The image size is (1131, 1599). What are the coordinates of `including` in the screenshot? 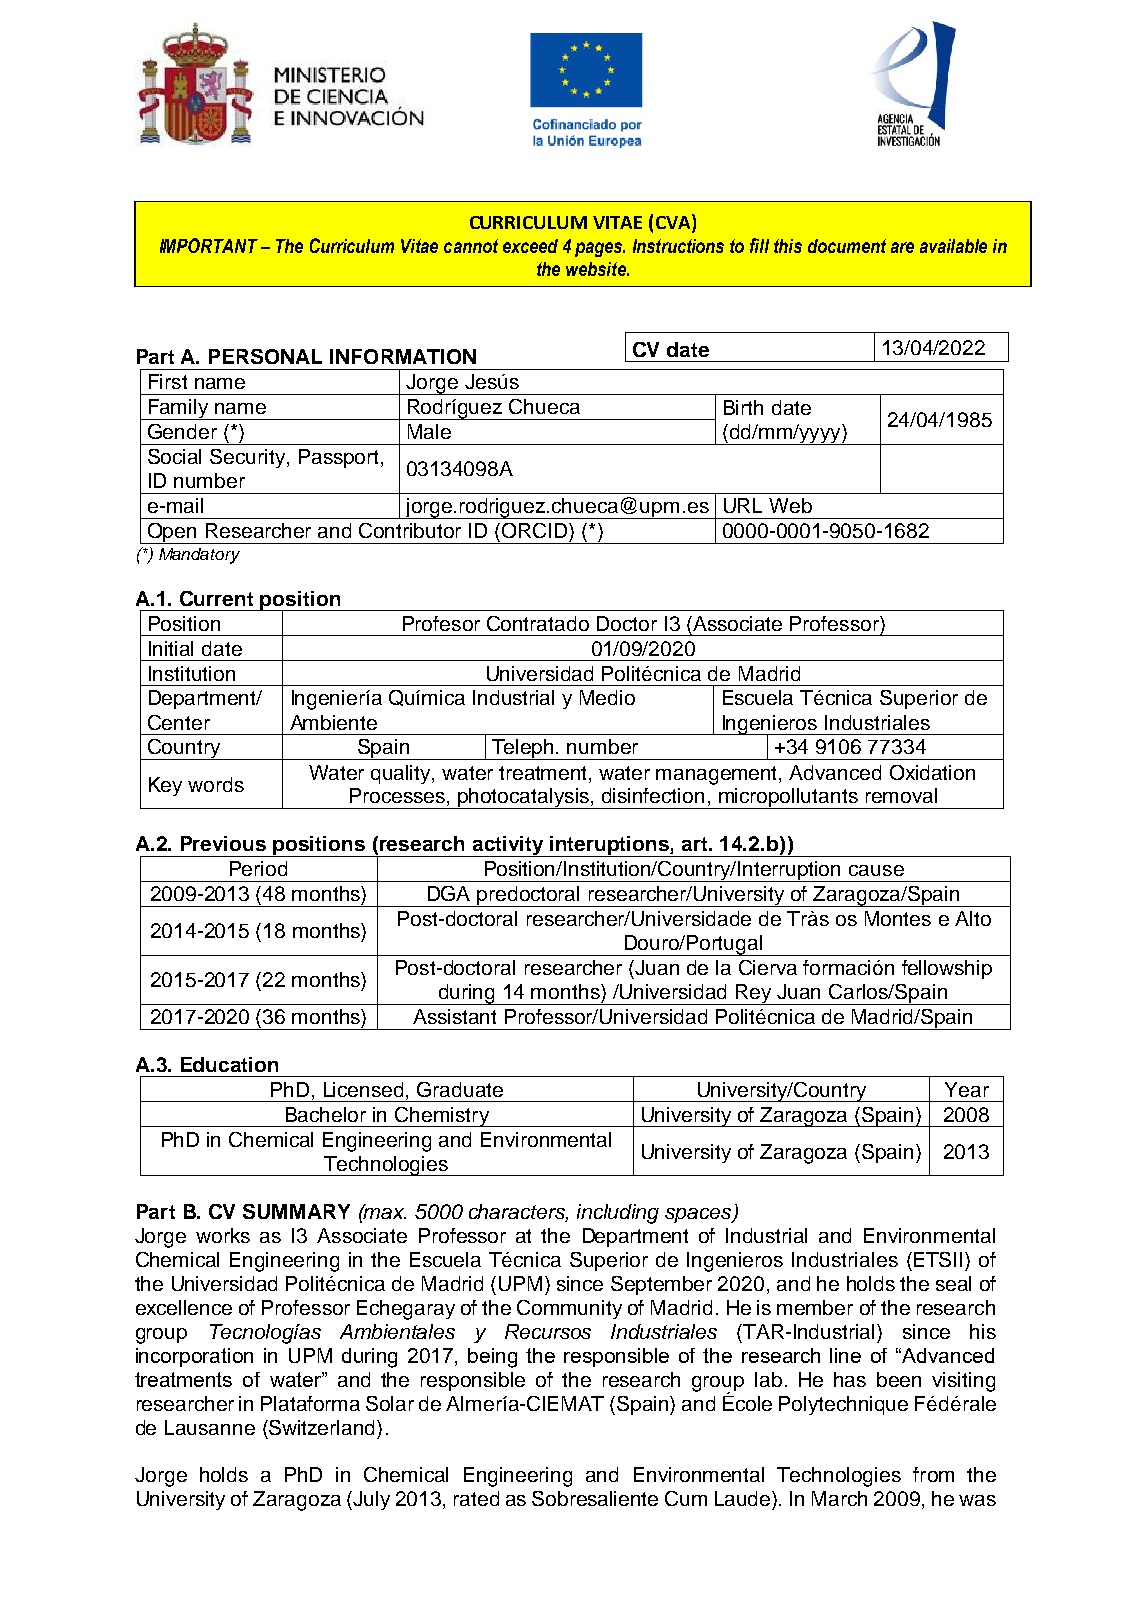 It's located at (618, 1214).
